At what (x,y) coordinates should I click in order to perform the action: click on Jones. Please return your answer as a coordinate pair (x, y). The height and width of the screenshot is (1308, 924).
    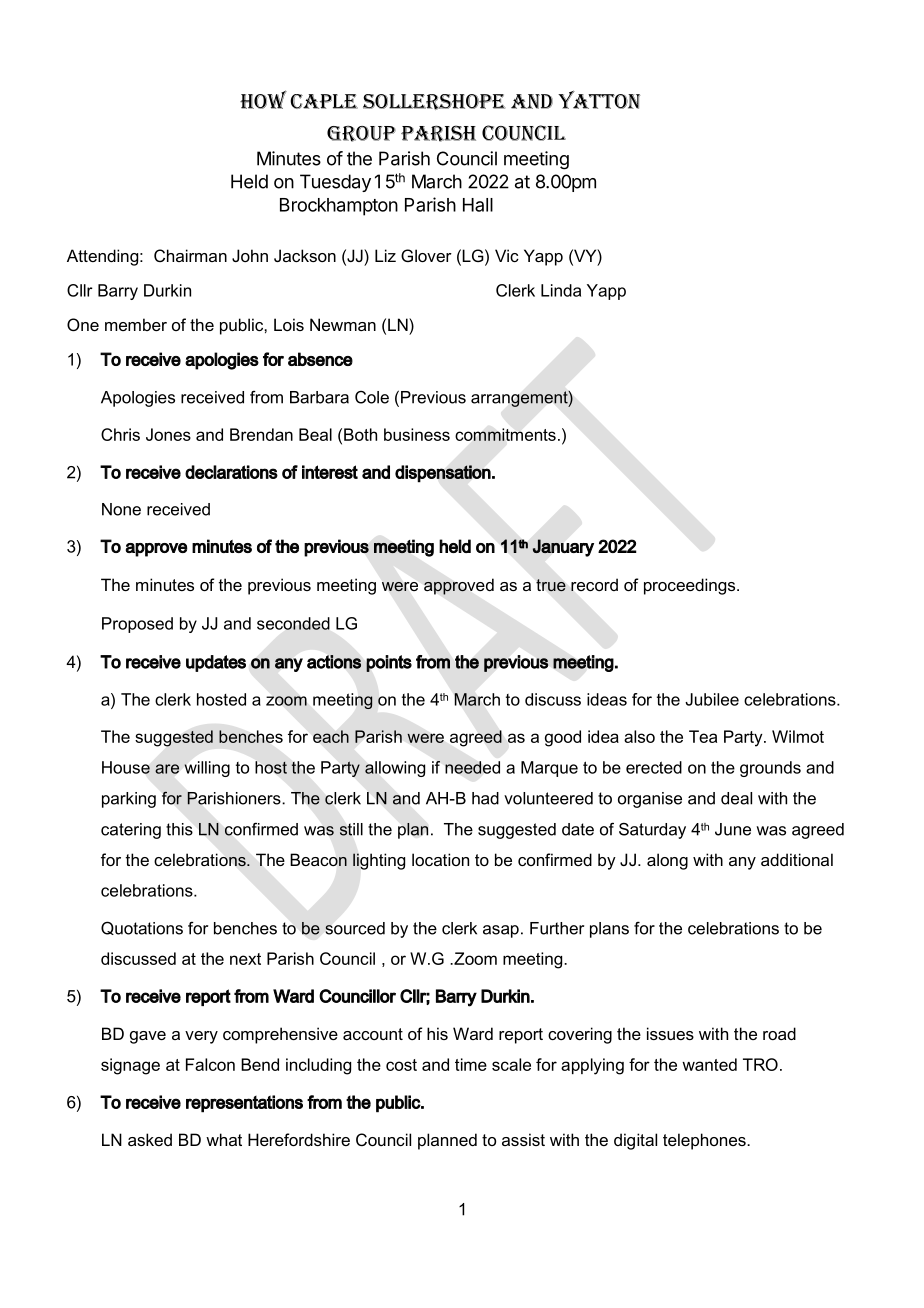
    Looking at the image, I should click on (168, 434).
